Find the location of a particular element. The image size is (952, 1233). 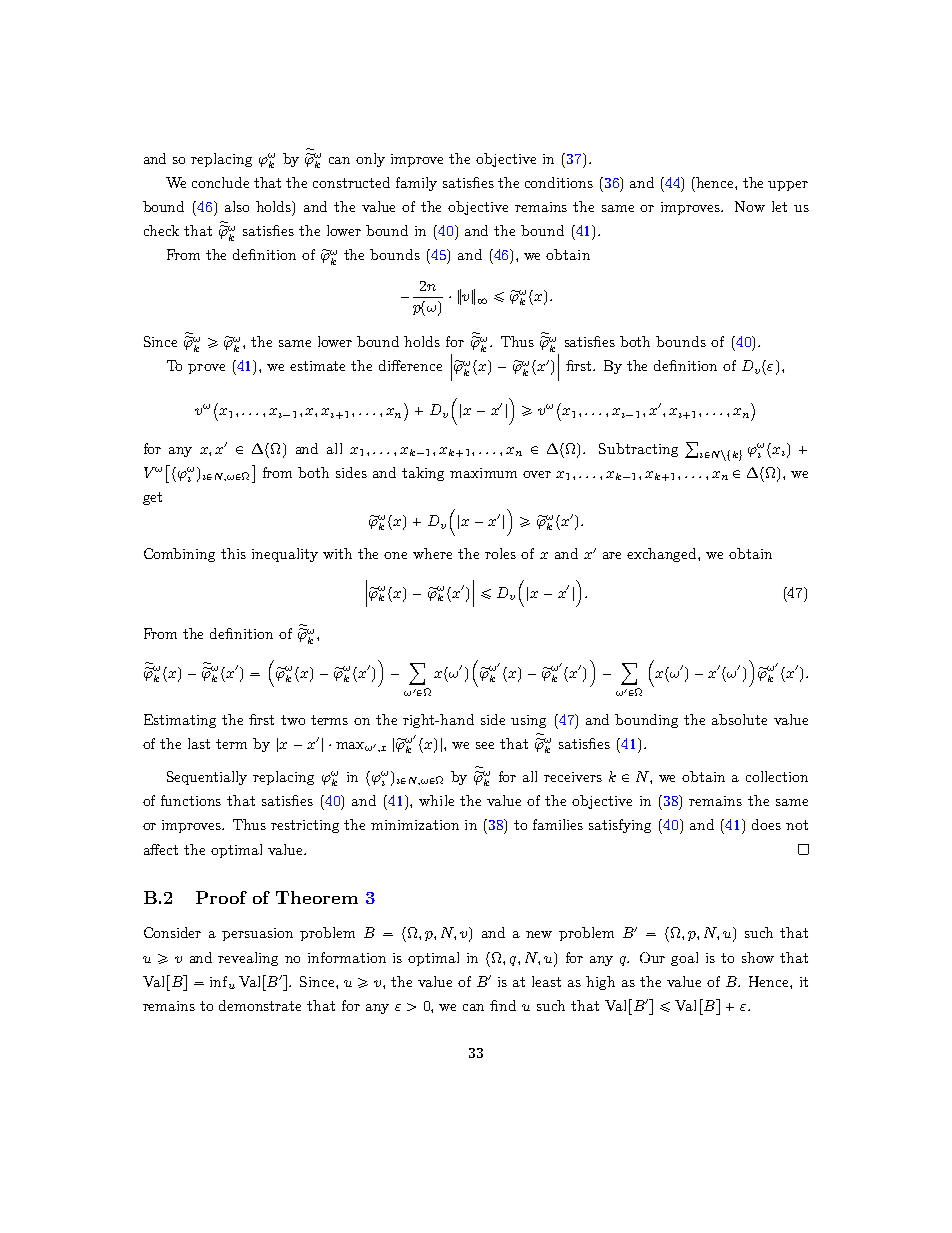

conclude is located at coordinates (220, 182).
